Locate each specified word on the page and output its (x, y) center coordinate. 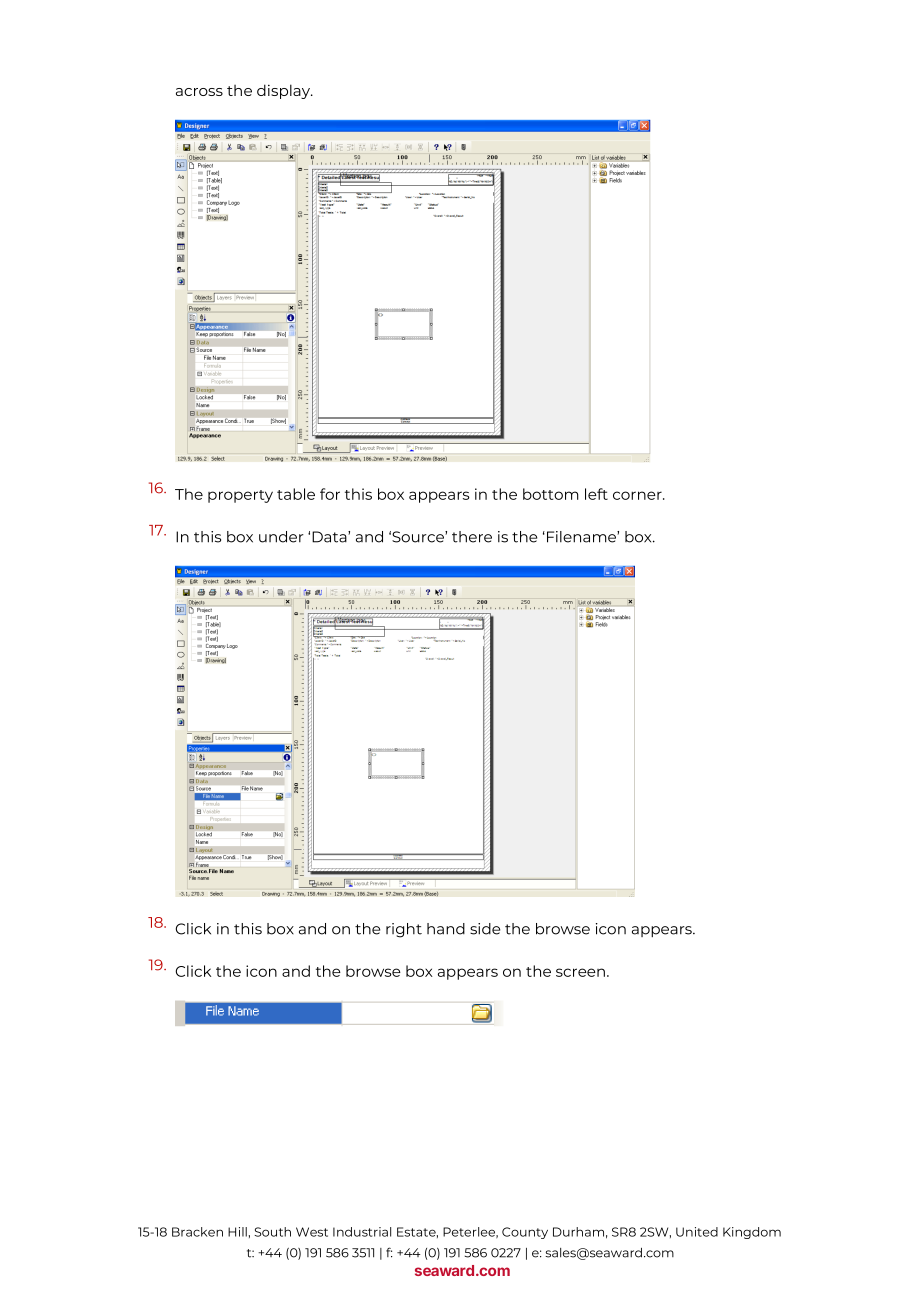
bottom (551, 494)
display (285, 91)
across (199, 92)
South (272, 1232)
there (472, 537)
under (281, 537)
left (596, 494)
